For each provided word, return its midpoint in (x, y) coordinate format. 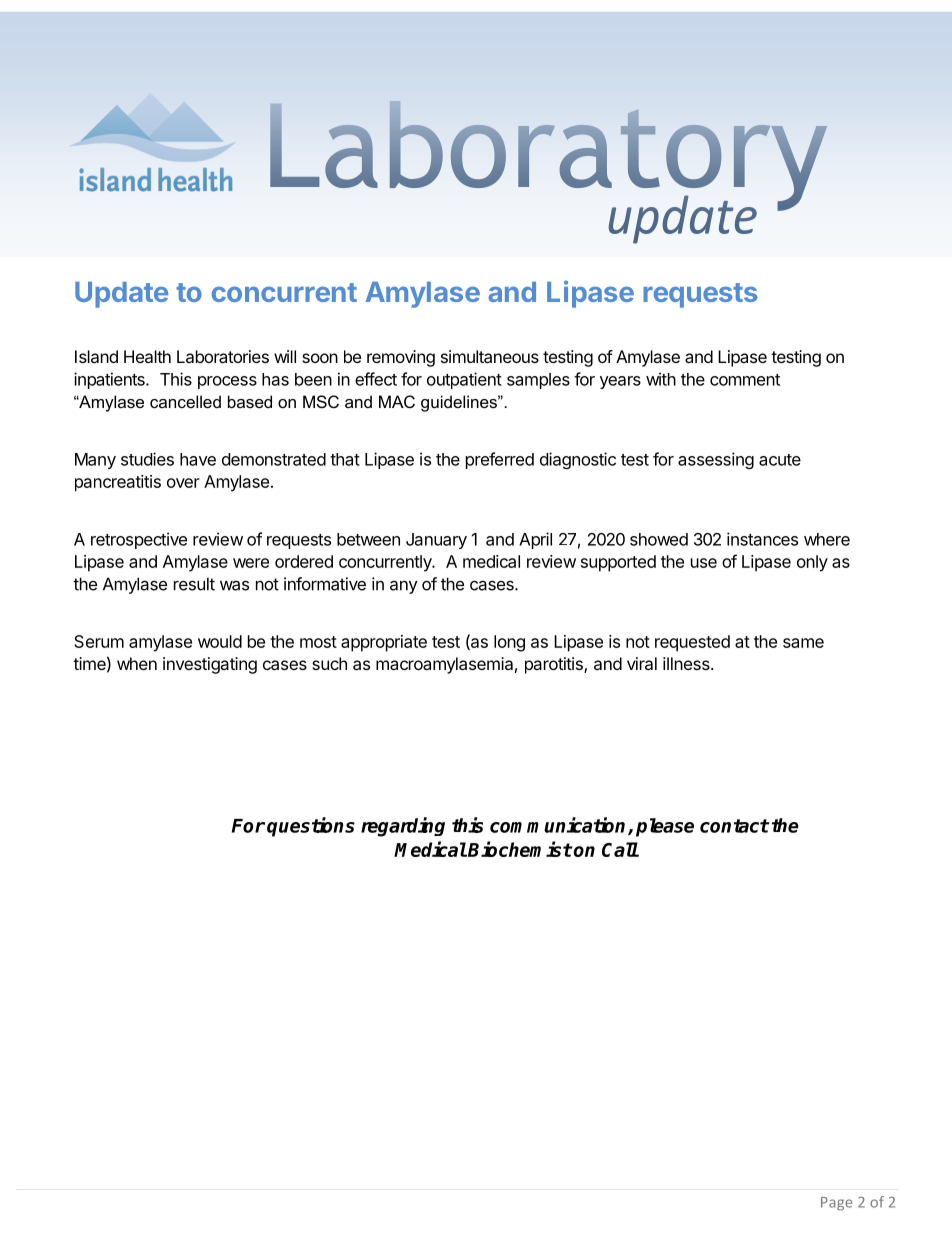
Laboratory (548, 161)
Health (147, 356)
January (436, 541)
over (183, 483)
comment (745, 380)
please (665, 827)
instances (762, 539)
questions (311, 827)
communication (559, 826)
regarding (403, 827)
